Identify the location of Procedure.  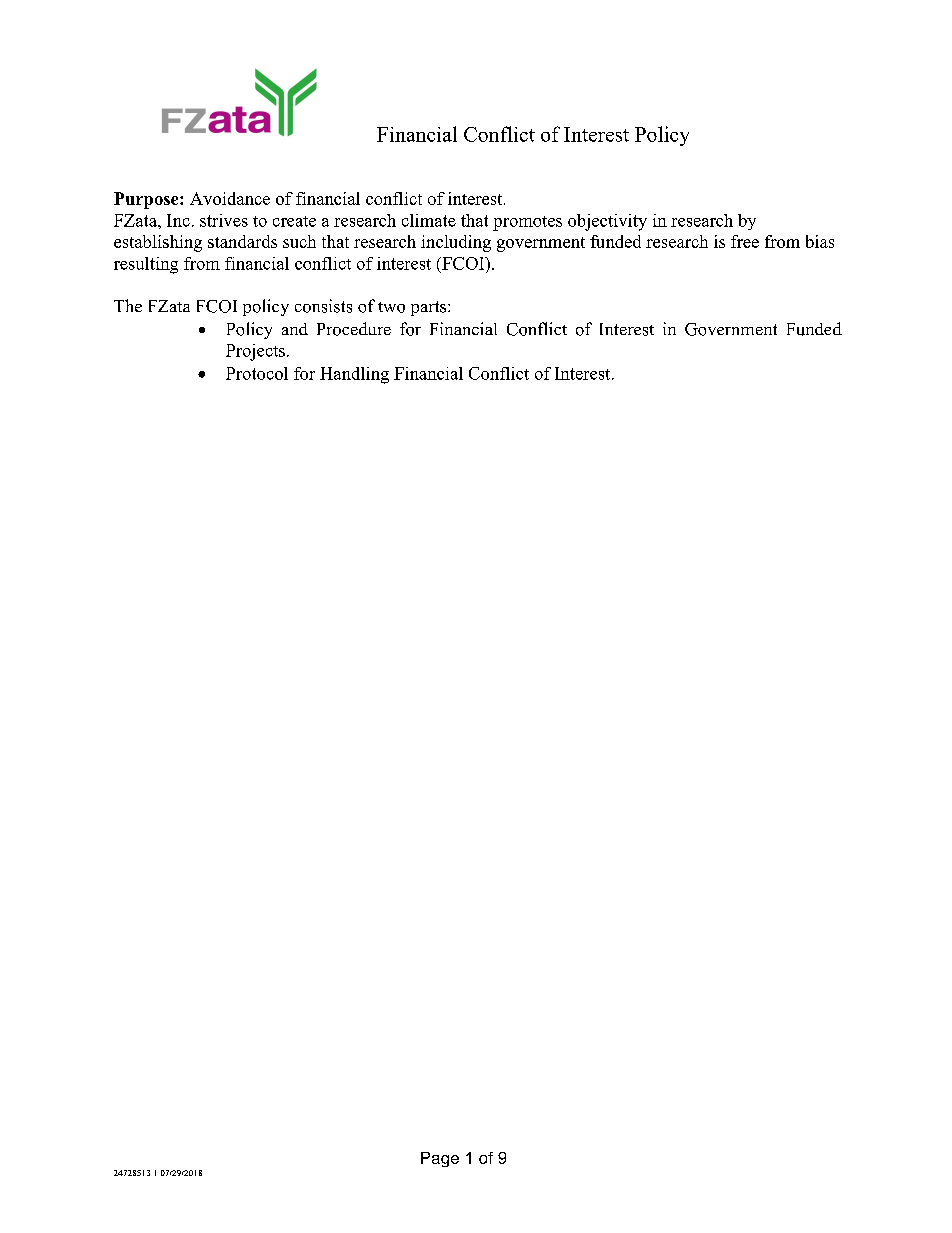
(354, 329).
